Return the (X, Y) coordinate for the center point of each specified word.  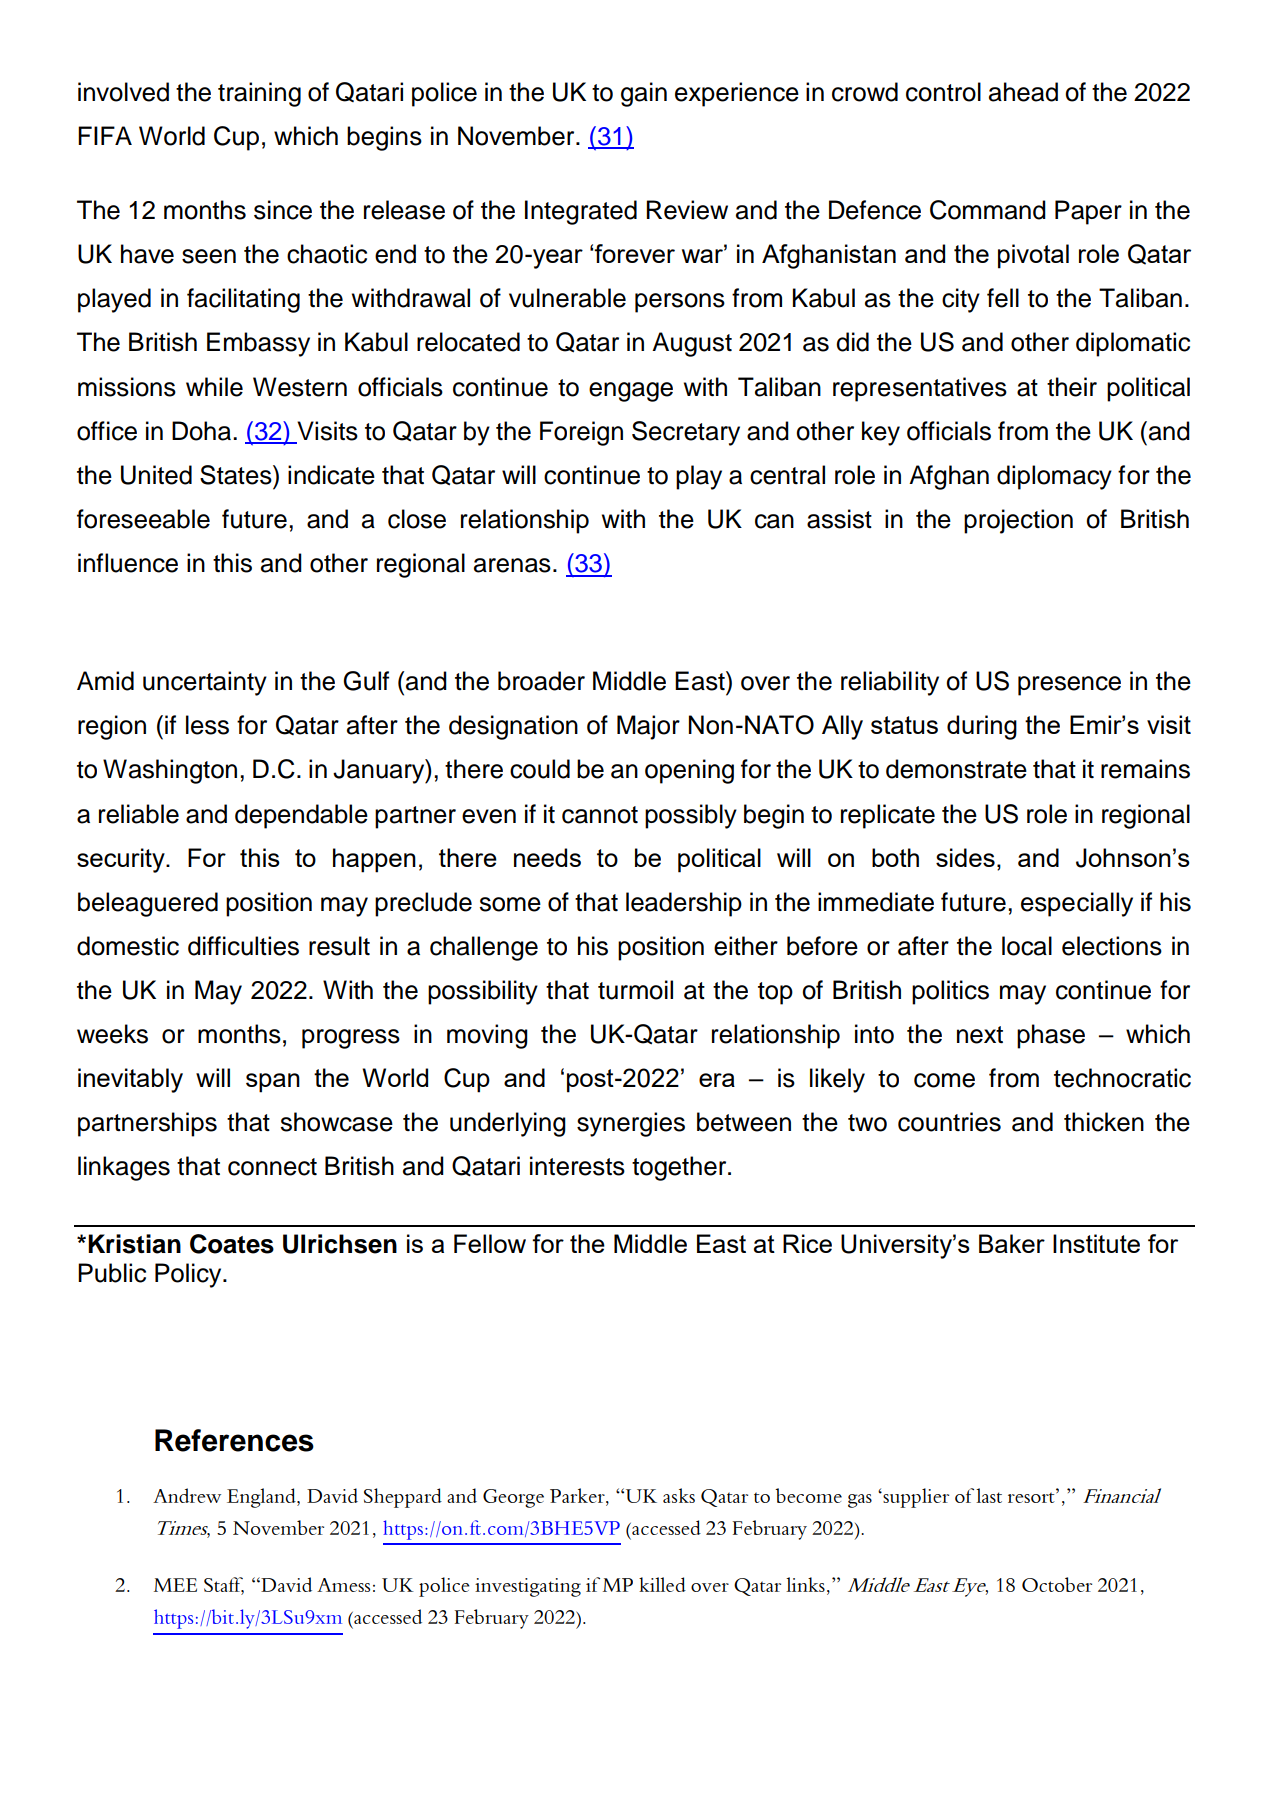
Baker (1012, 1243)
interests (577, 1166)
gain (644, 94)
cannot (600, 815)
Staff (224, 1586)
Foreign (581, 433)
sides (965, 857)
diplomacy (1054, 477)
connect (272, 1167)
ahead (1023, 92)
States (237, 475)
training (259, 94)
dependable (301, 816)
